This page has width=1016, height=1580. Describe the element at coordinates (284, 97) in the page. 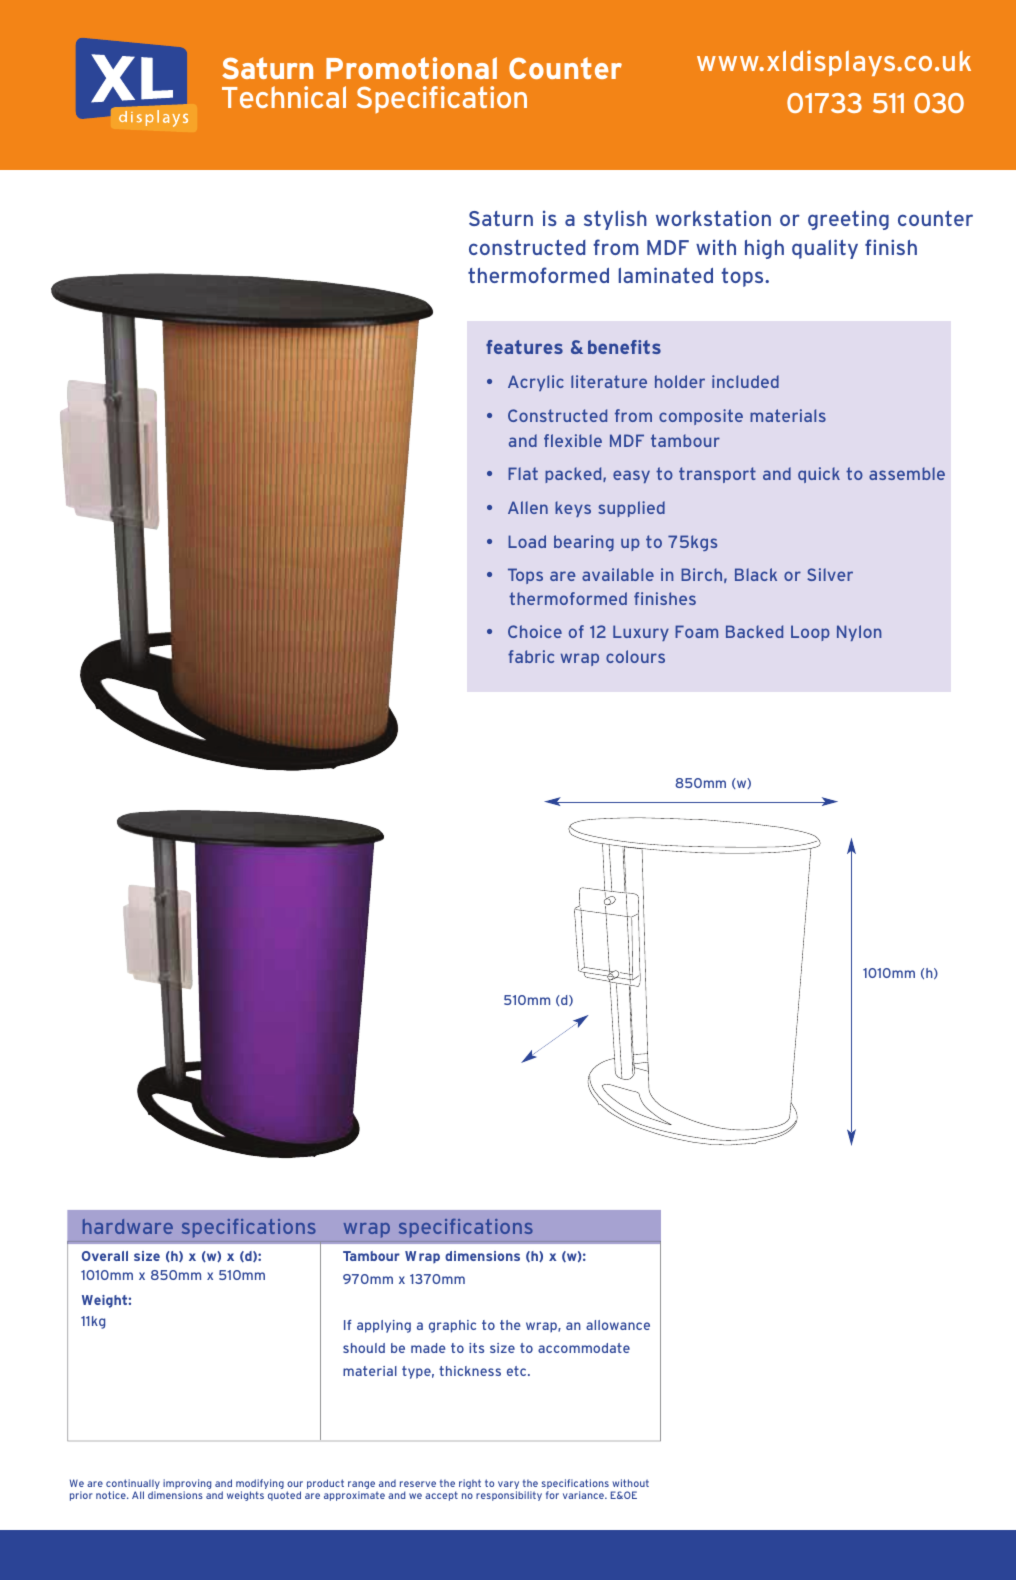

I see `Technical` at that location.
